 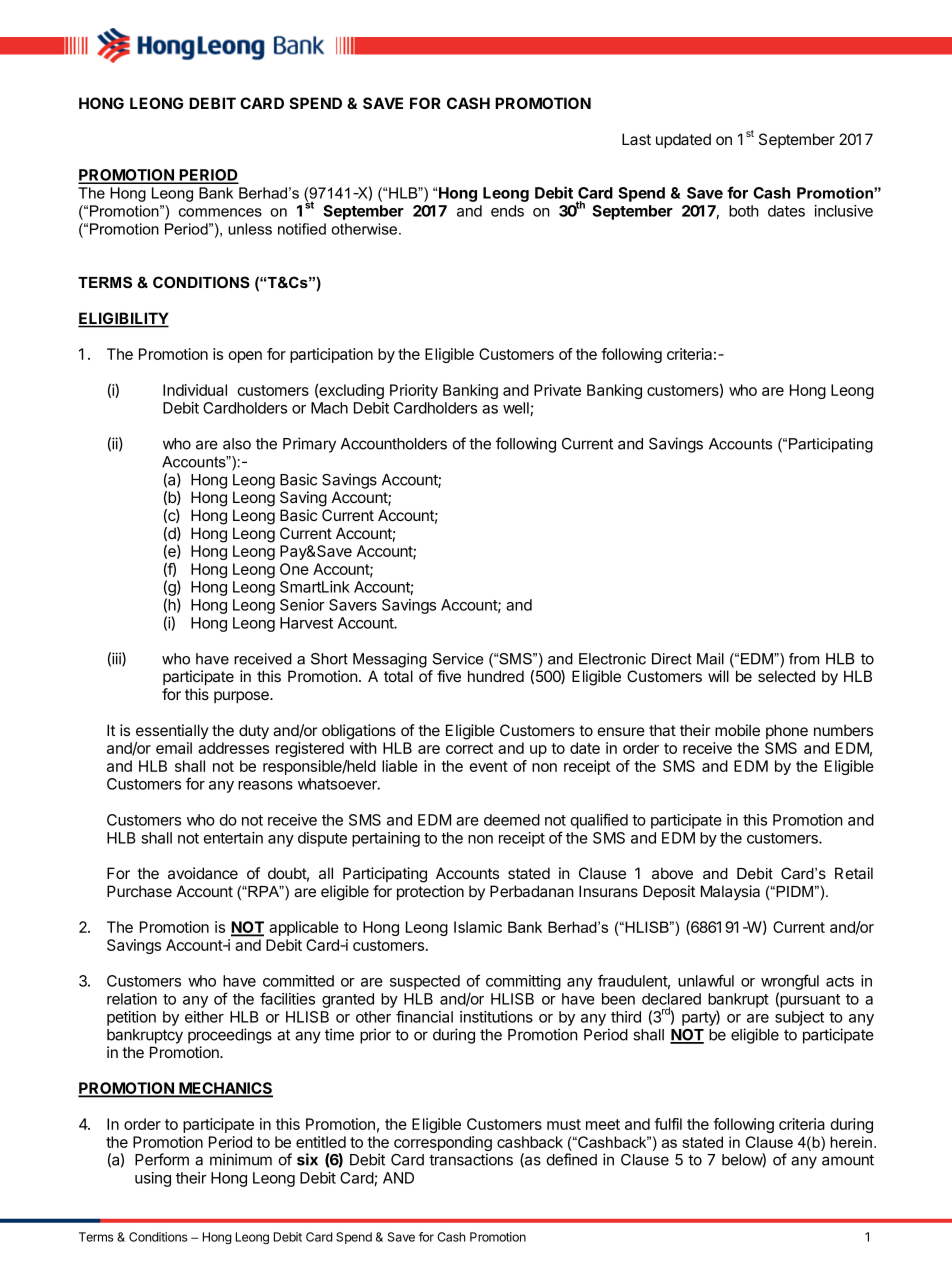 I want to click on minimum, so click(x=241, y=1159).
